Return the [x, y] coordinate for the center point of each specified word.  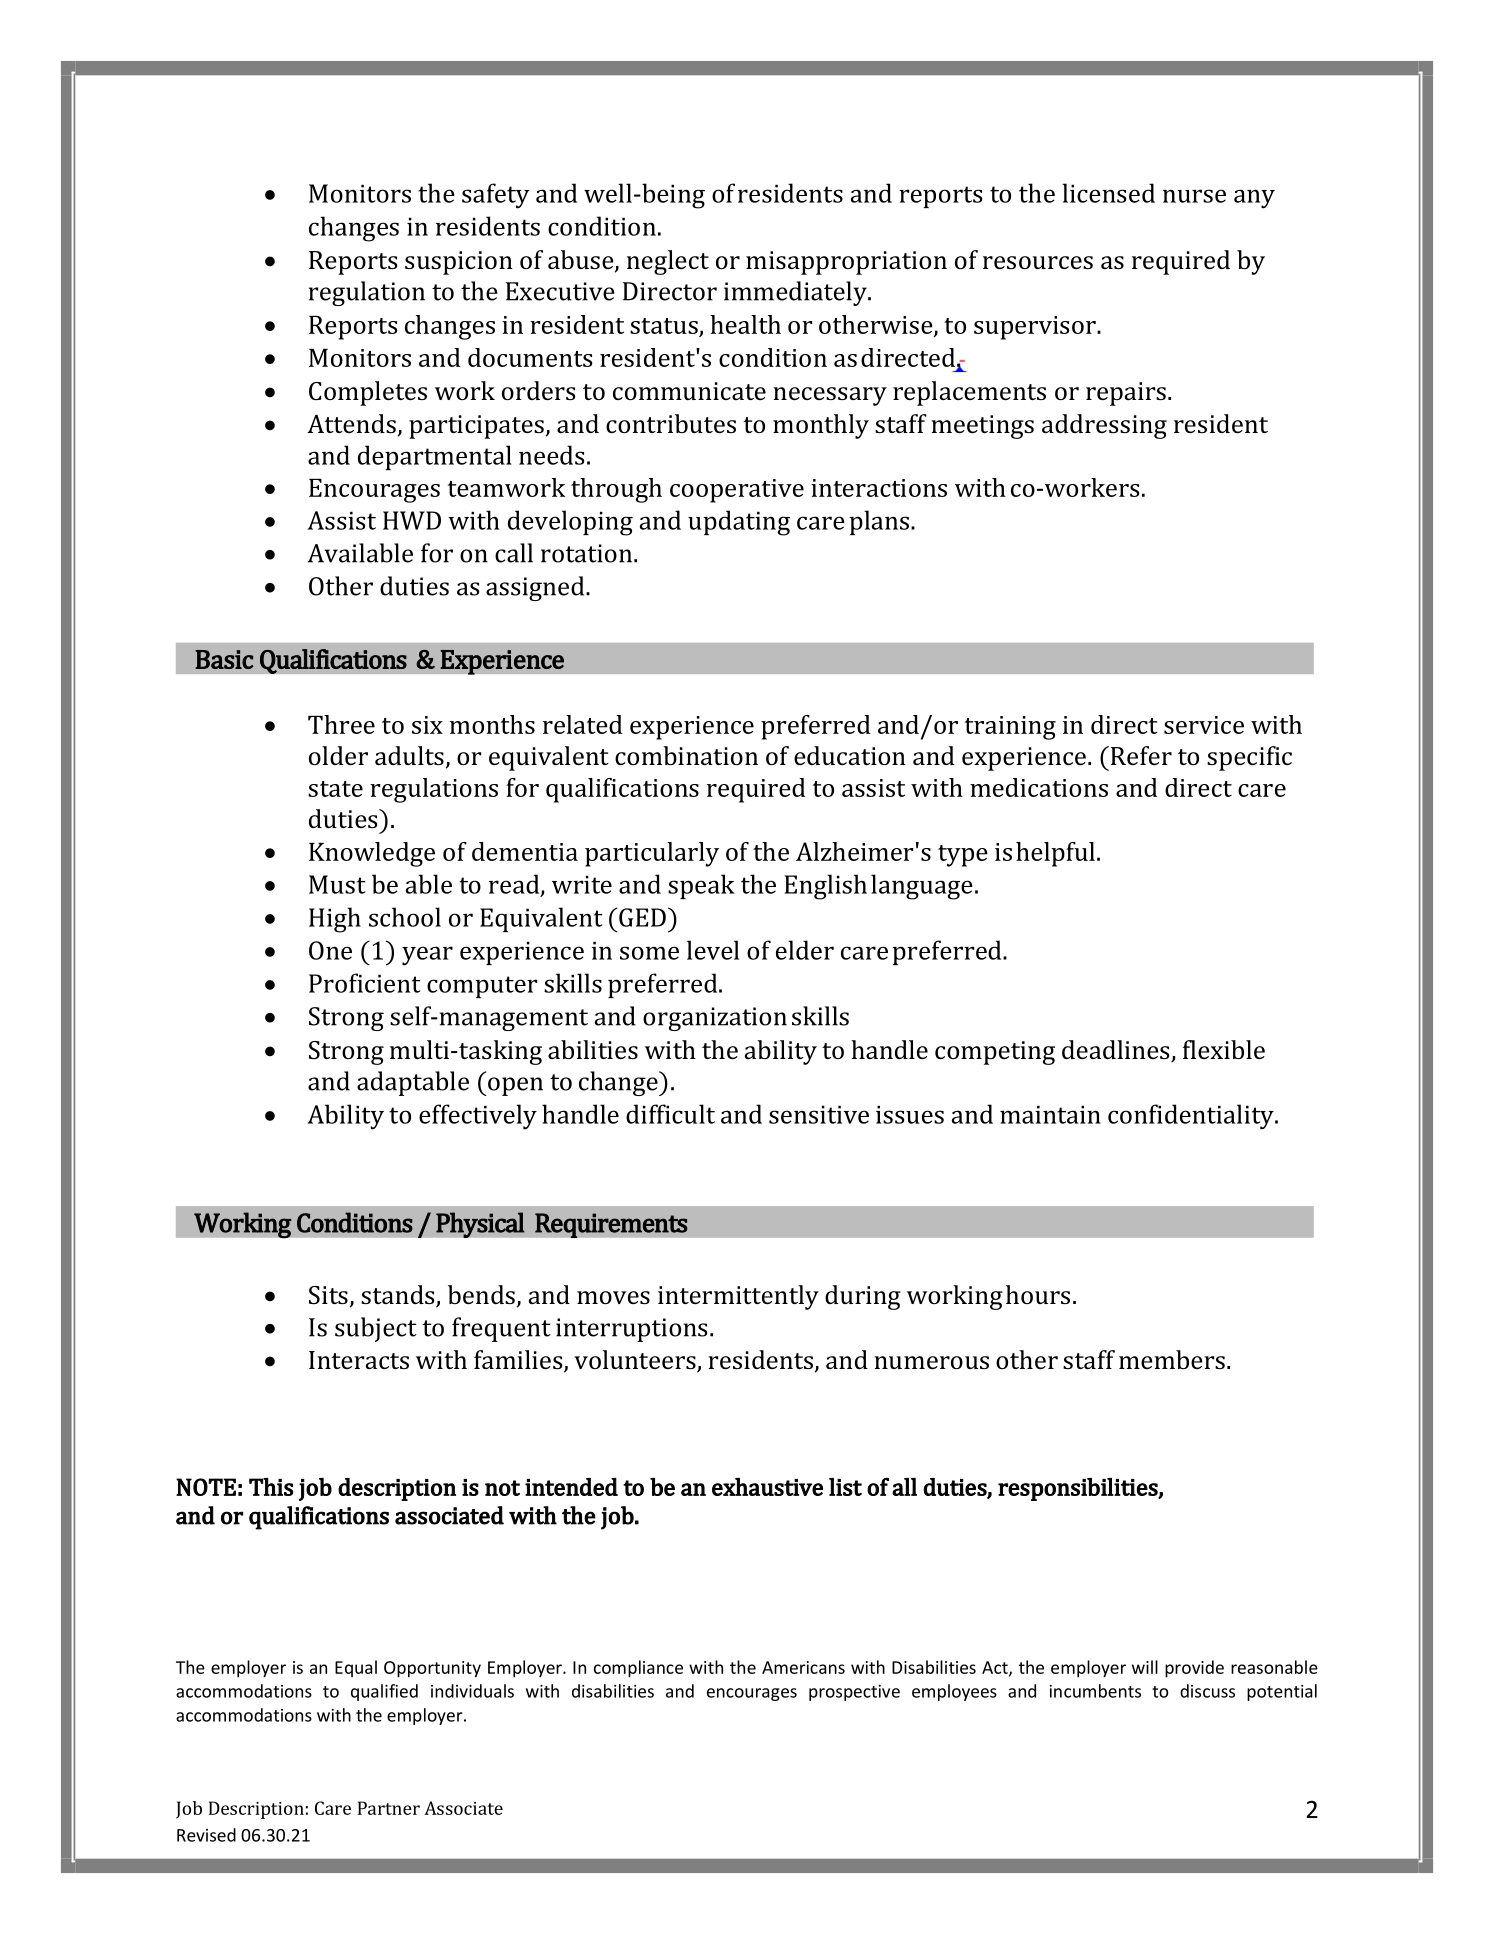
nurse [1194, 196]
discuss [1207, 1691]
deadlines [1117, 1051]
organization [715, 1019]
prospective [854, 1693]
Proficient [364, 983]
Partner [389, 1808]
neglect [668, 262]
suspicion [459, 263]
